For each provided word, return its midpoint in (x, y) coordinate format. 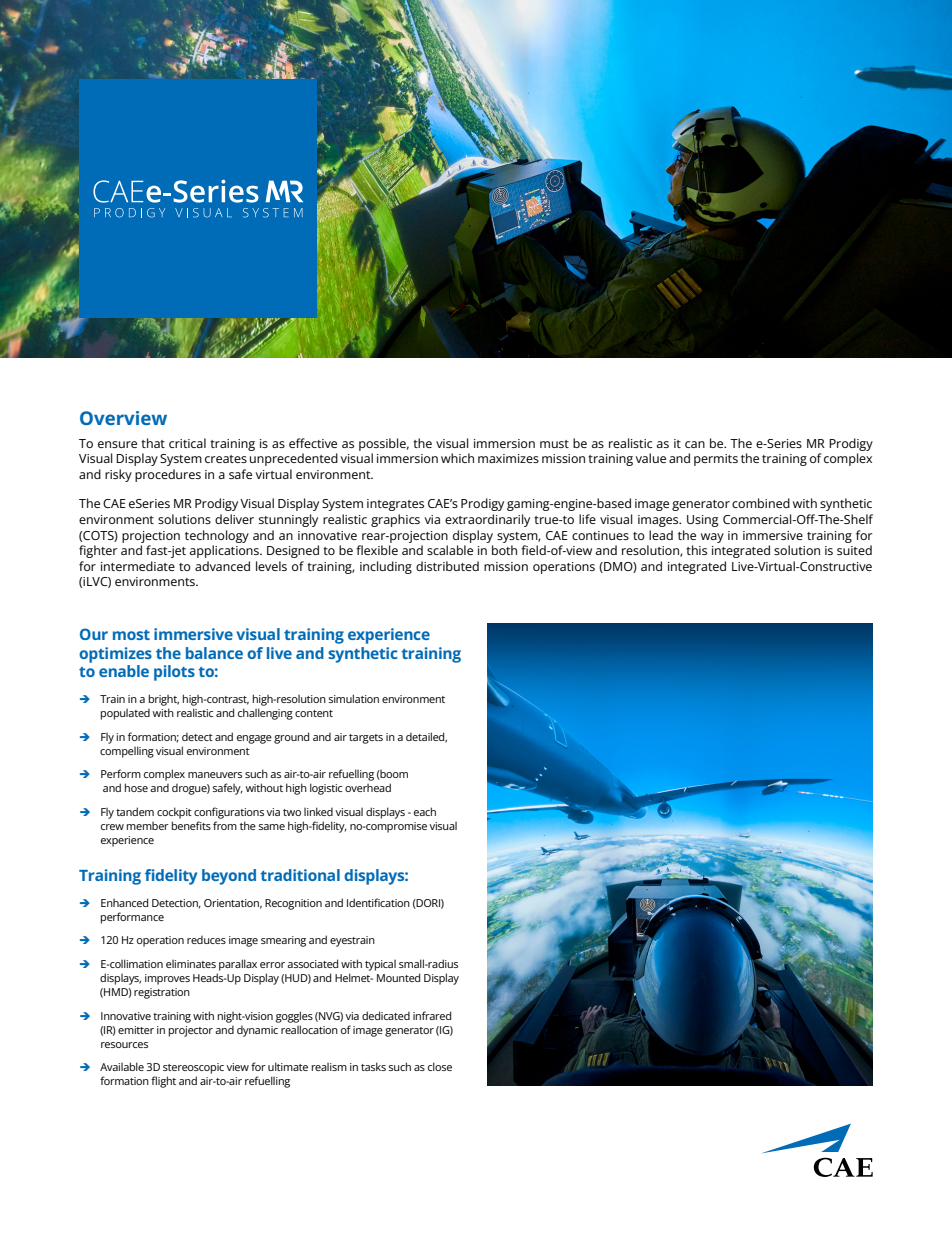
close (440, 1066)
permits (716, 460)
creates (226, 459)
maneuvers (215, 775)
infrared (432, 1015)
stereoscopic (193, 1068)
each (425, 811)
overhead (368, 787)
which (457, 458)
